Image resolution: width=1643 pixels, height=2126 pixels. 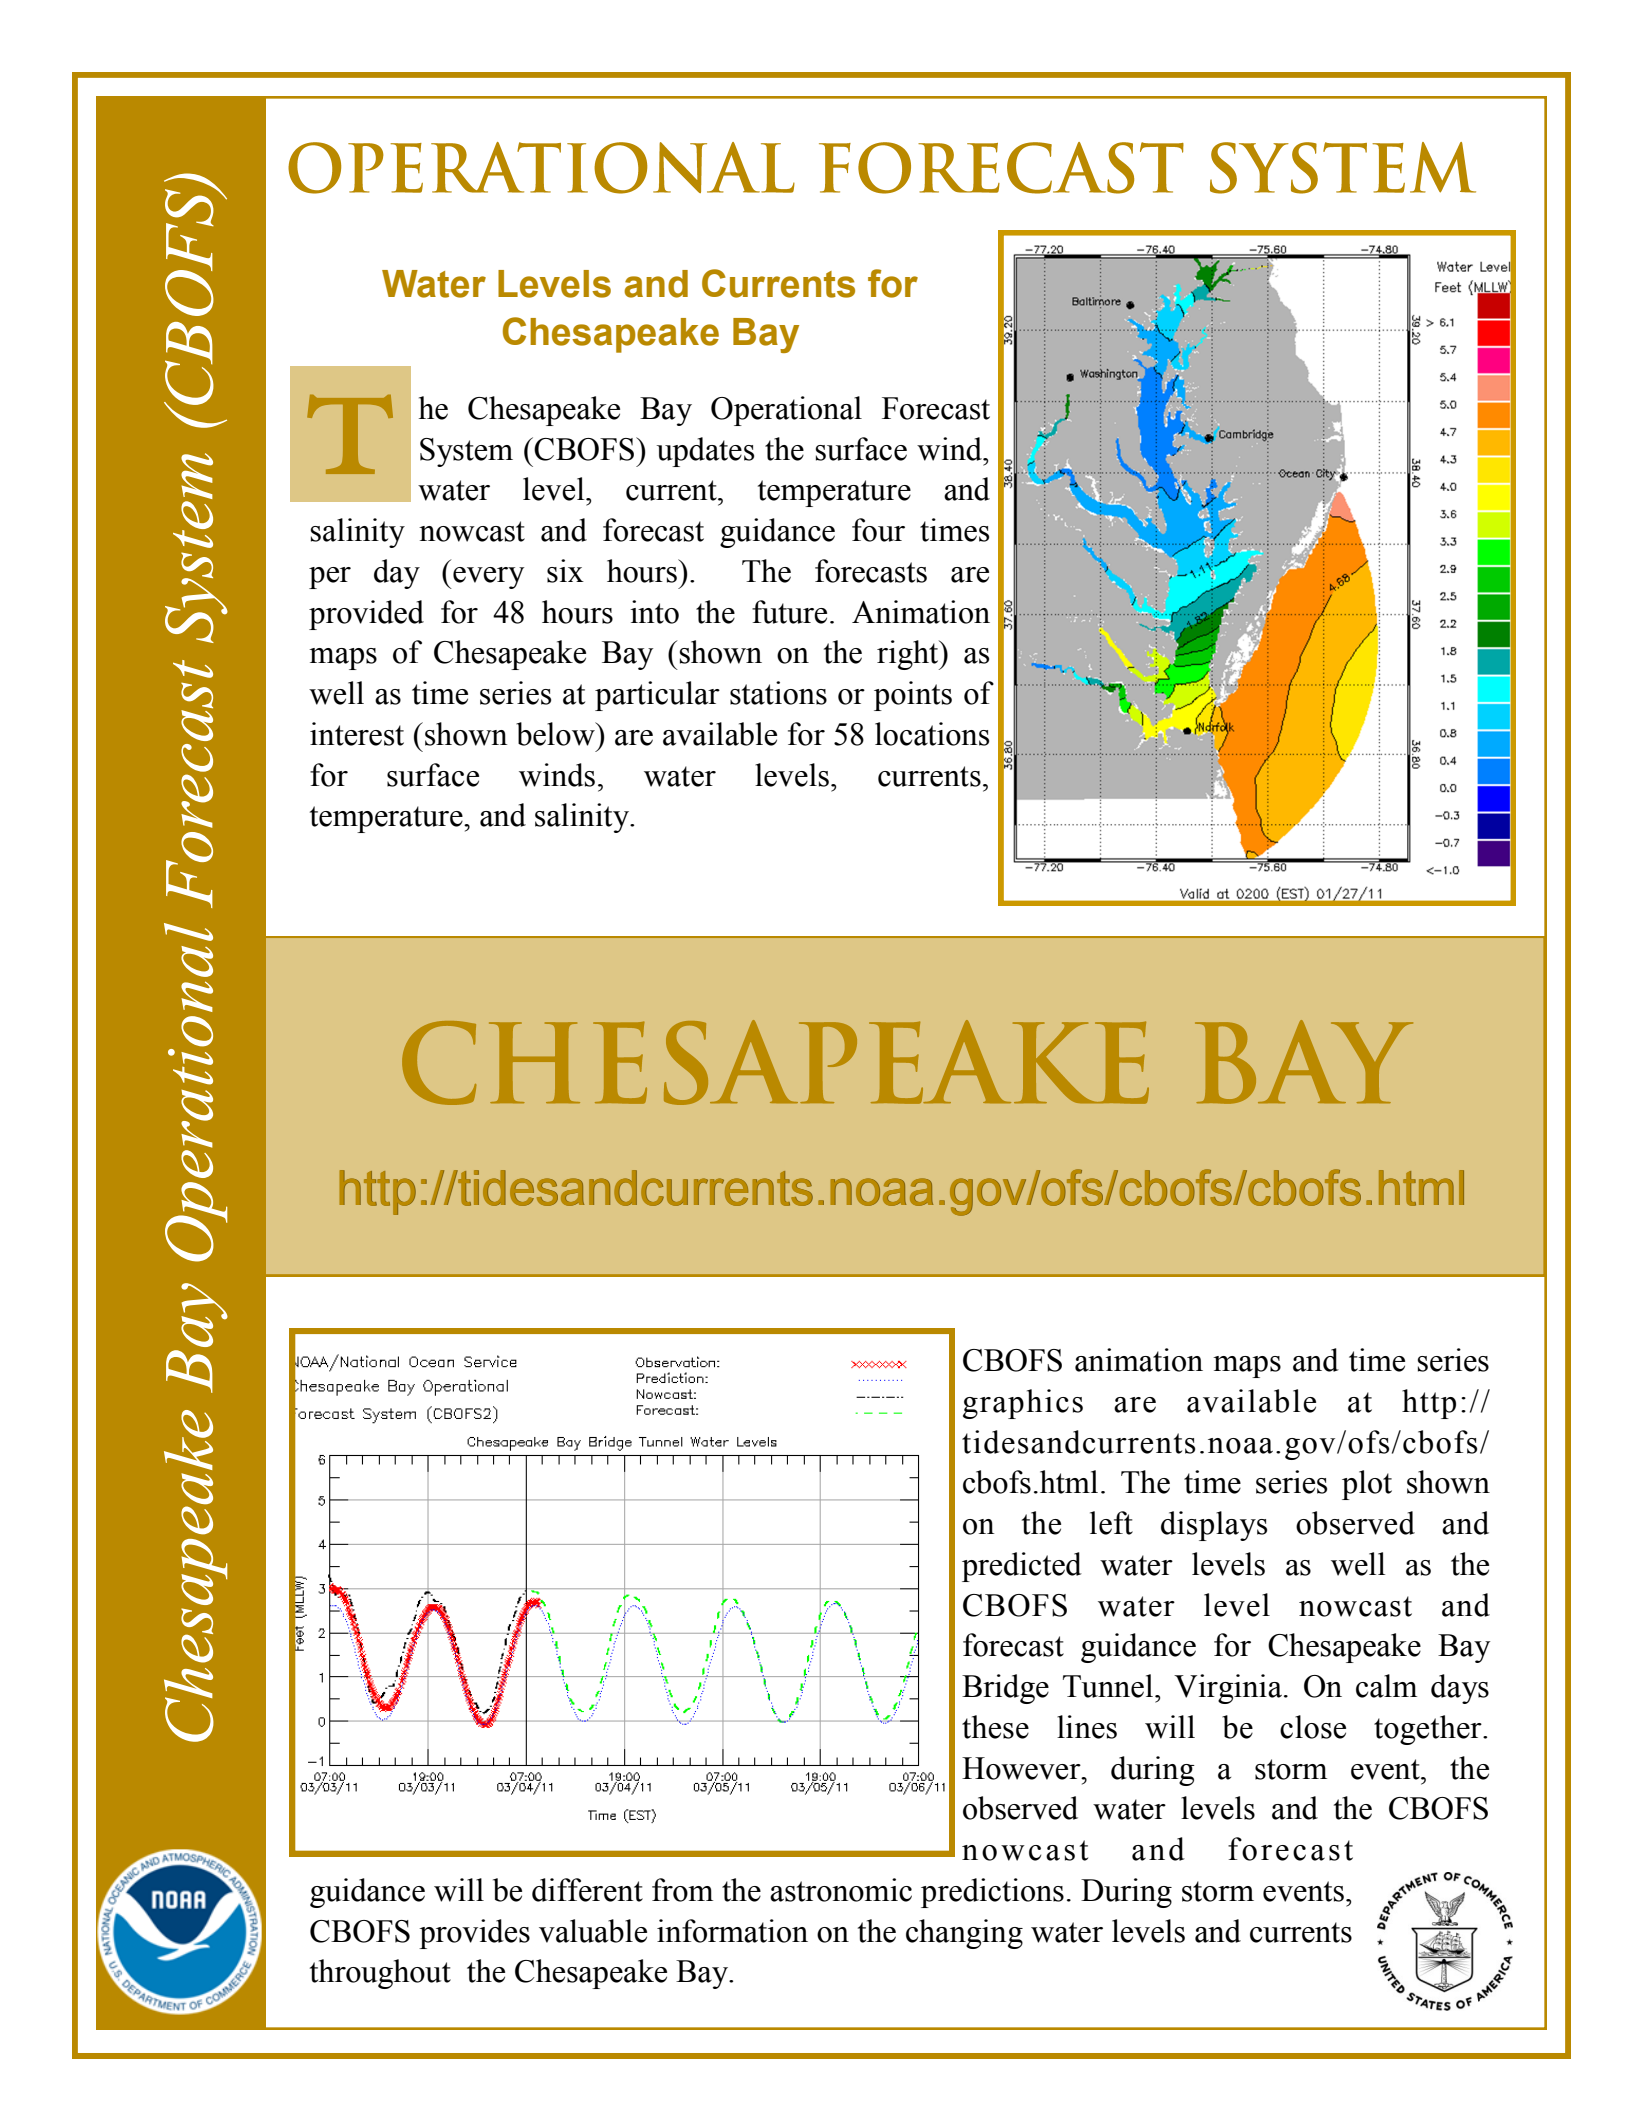 What do you see at coordinates (1023, 1404) in the image?
I see `graphics` at bounding box center [1023, 1404].
